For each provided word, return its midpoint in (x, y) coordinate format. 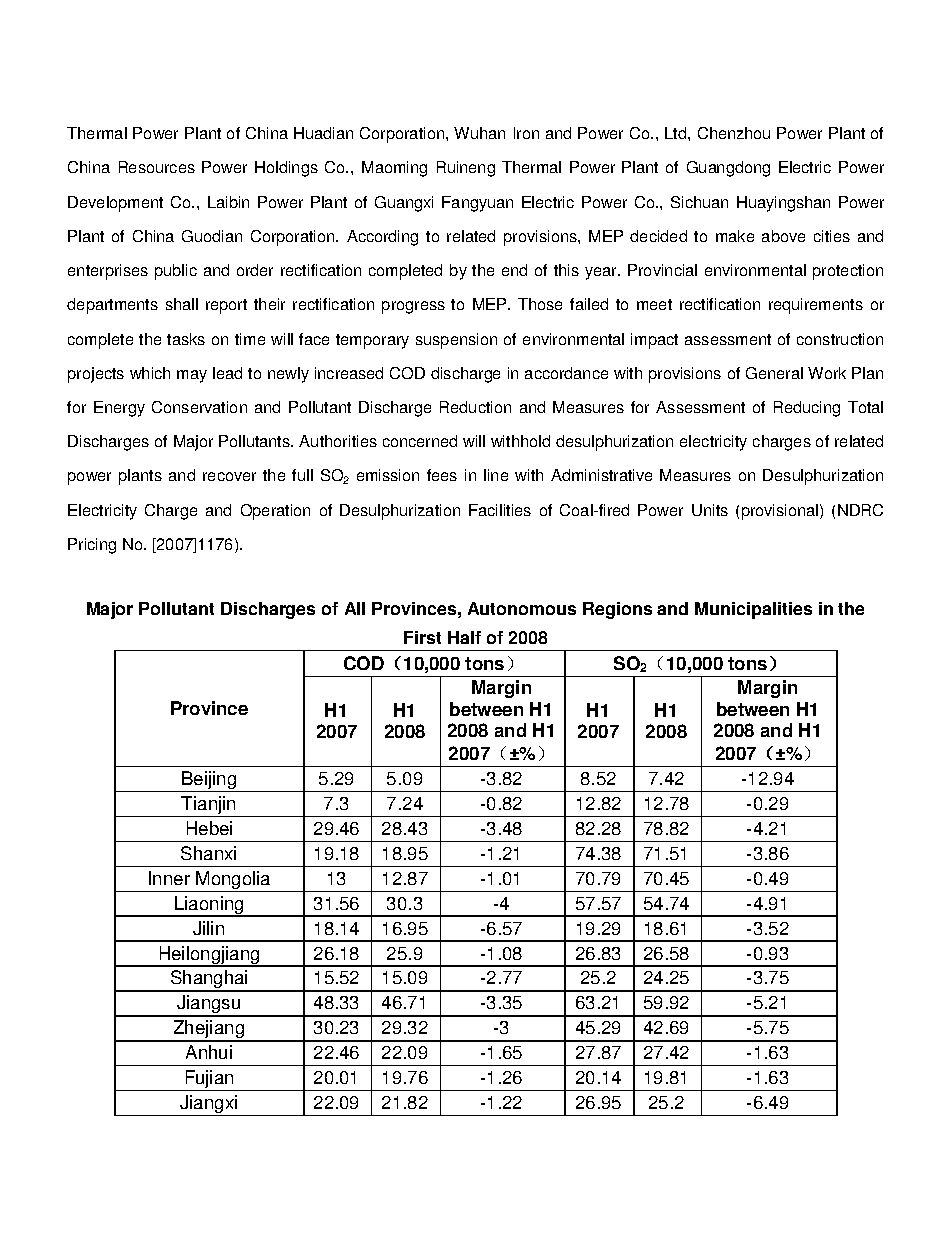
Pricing (92, 546)
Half (464, 637)
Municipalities (753, 610)
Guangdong (728, 169)
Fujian (209, 1080)
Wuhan (479, 133)
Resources (157, 167)
